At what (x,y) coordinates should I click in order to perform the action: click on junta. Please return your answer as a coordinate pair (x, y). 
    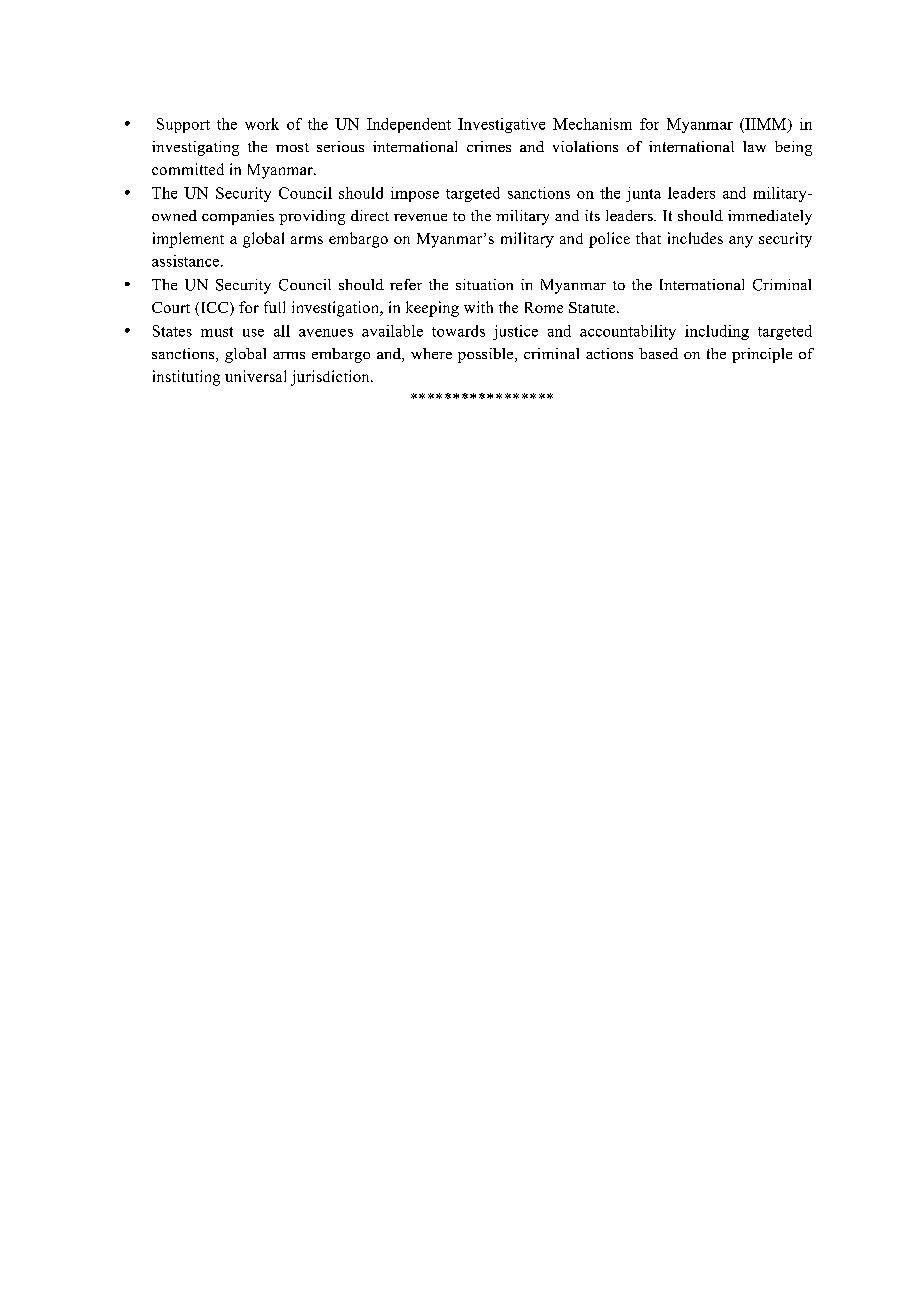
    Looking at the image, I should click on (643, 194).
